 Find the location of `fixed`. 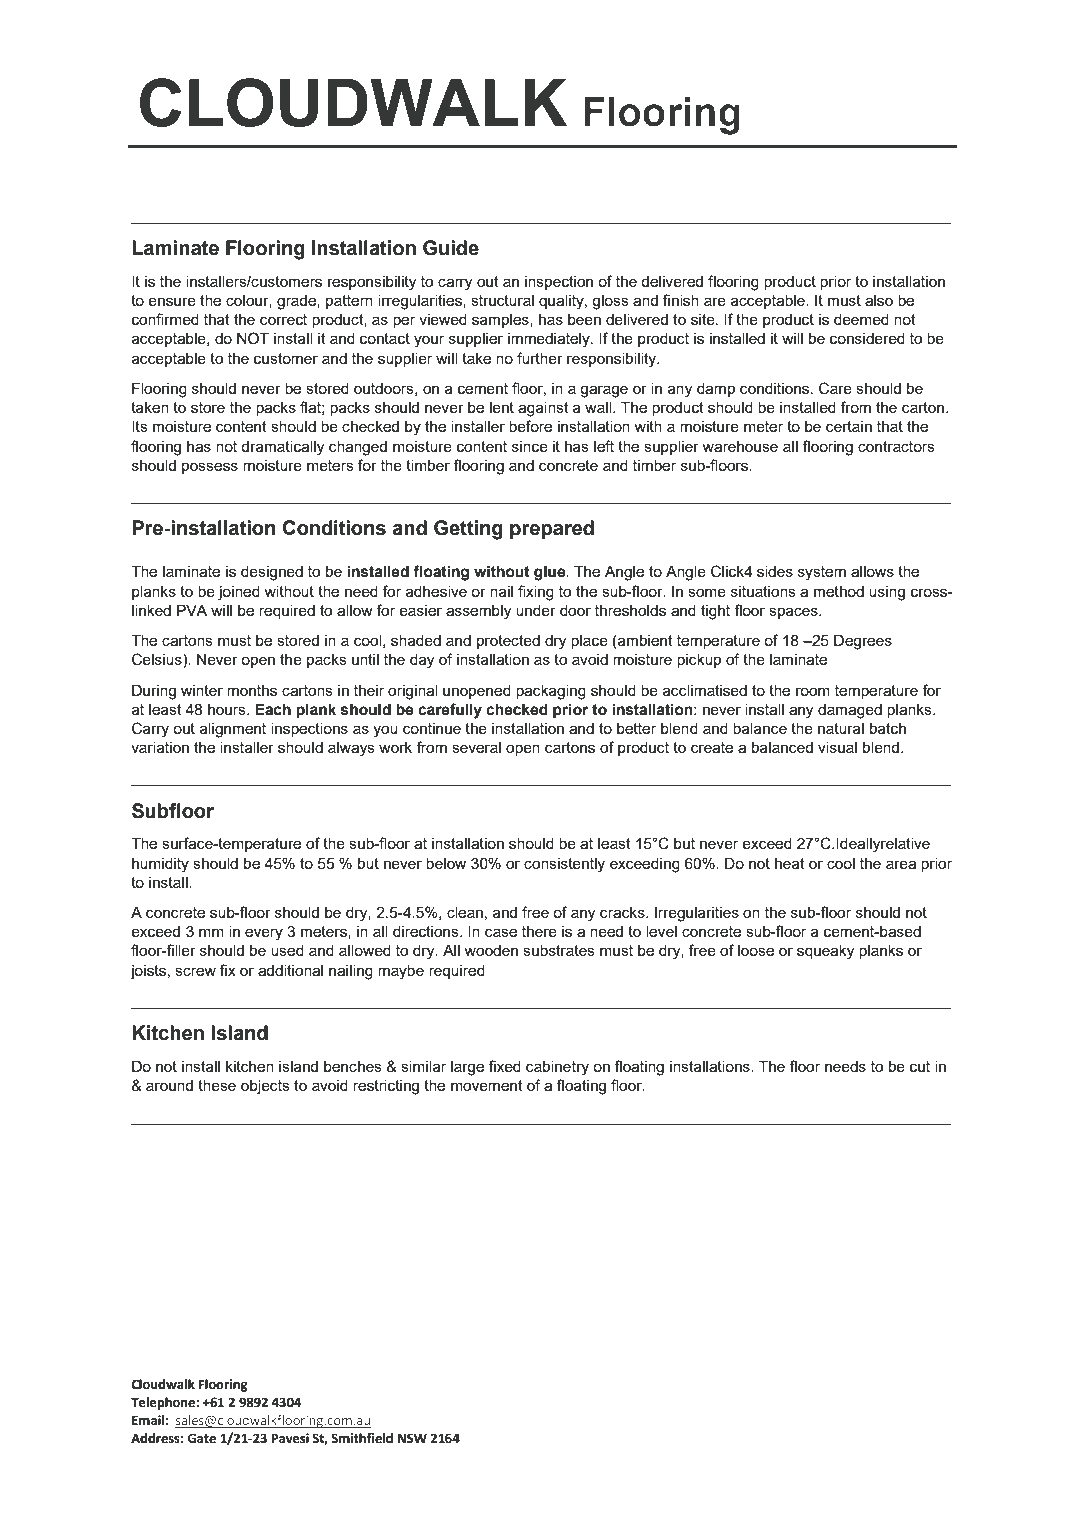

fixed is located at coordinates (505, 1066).
